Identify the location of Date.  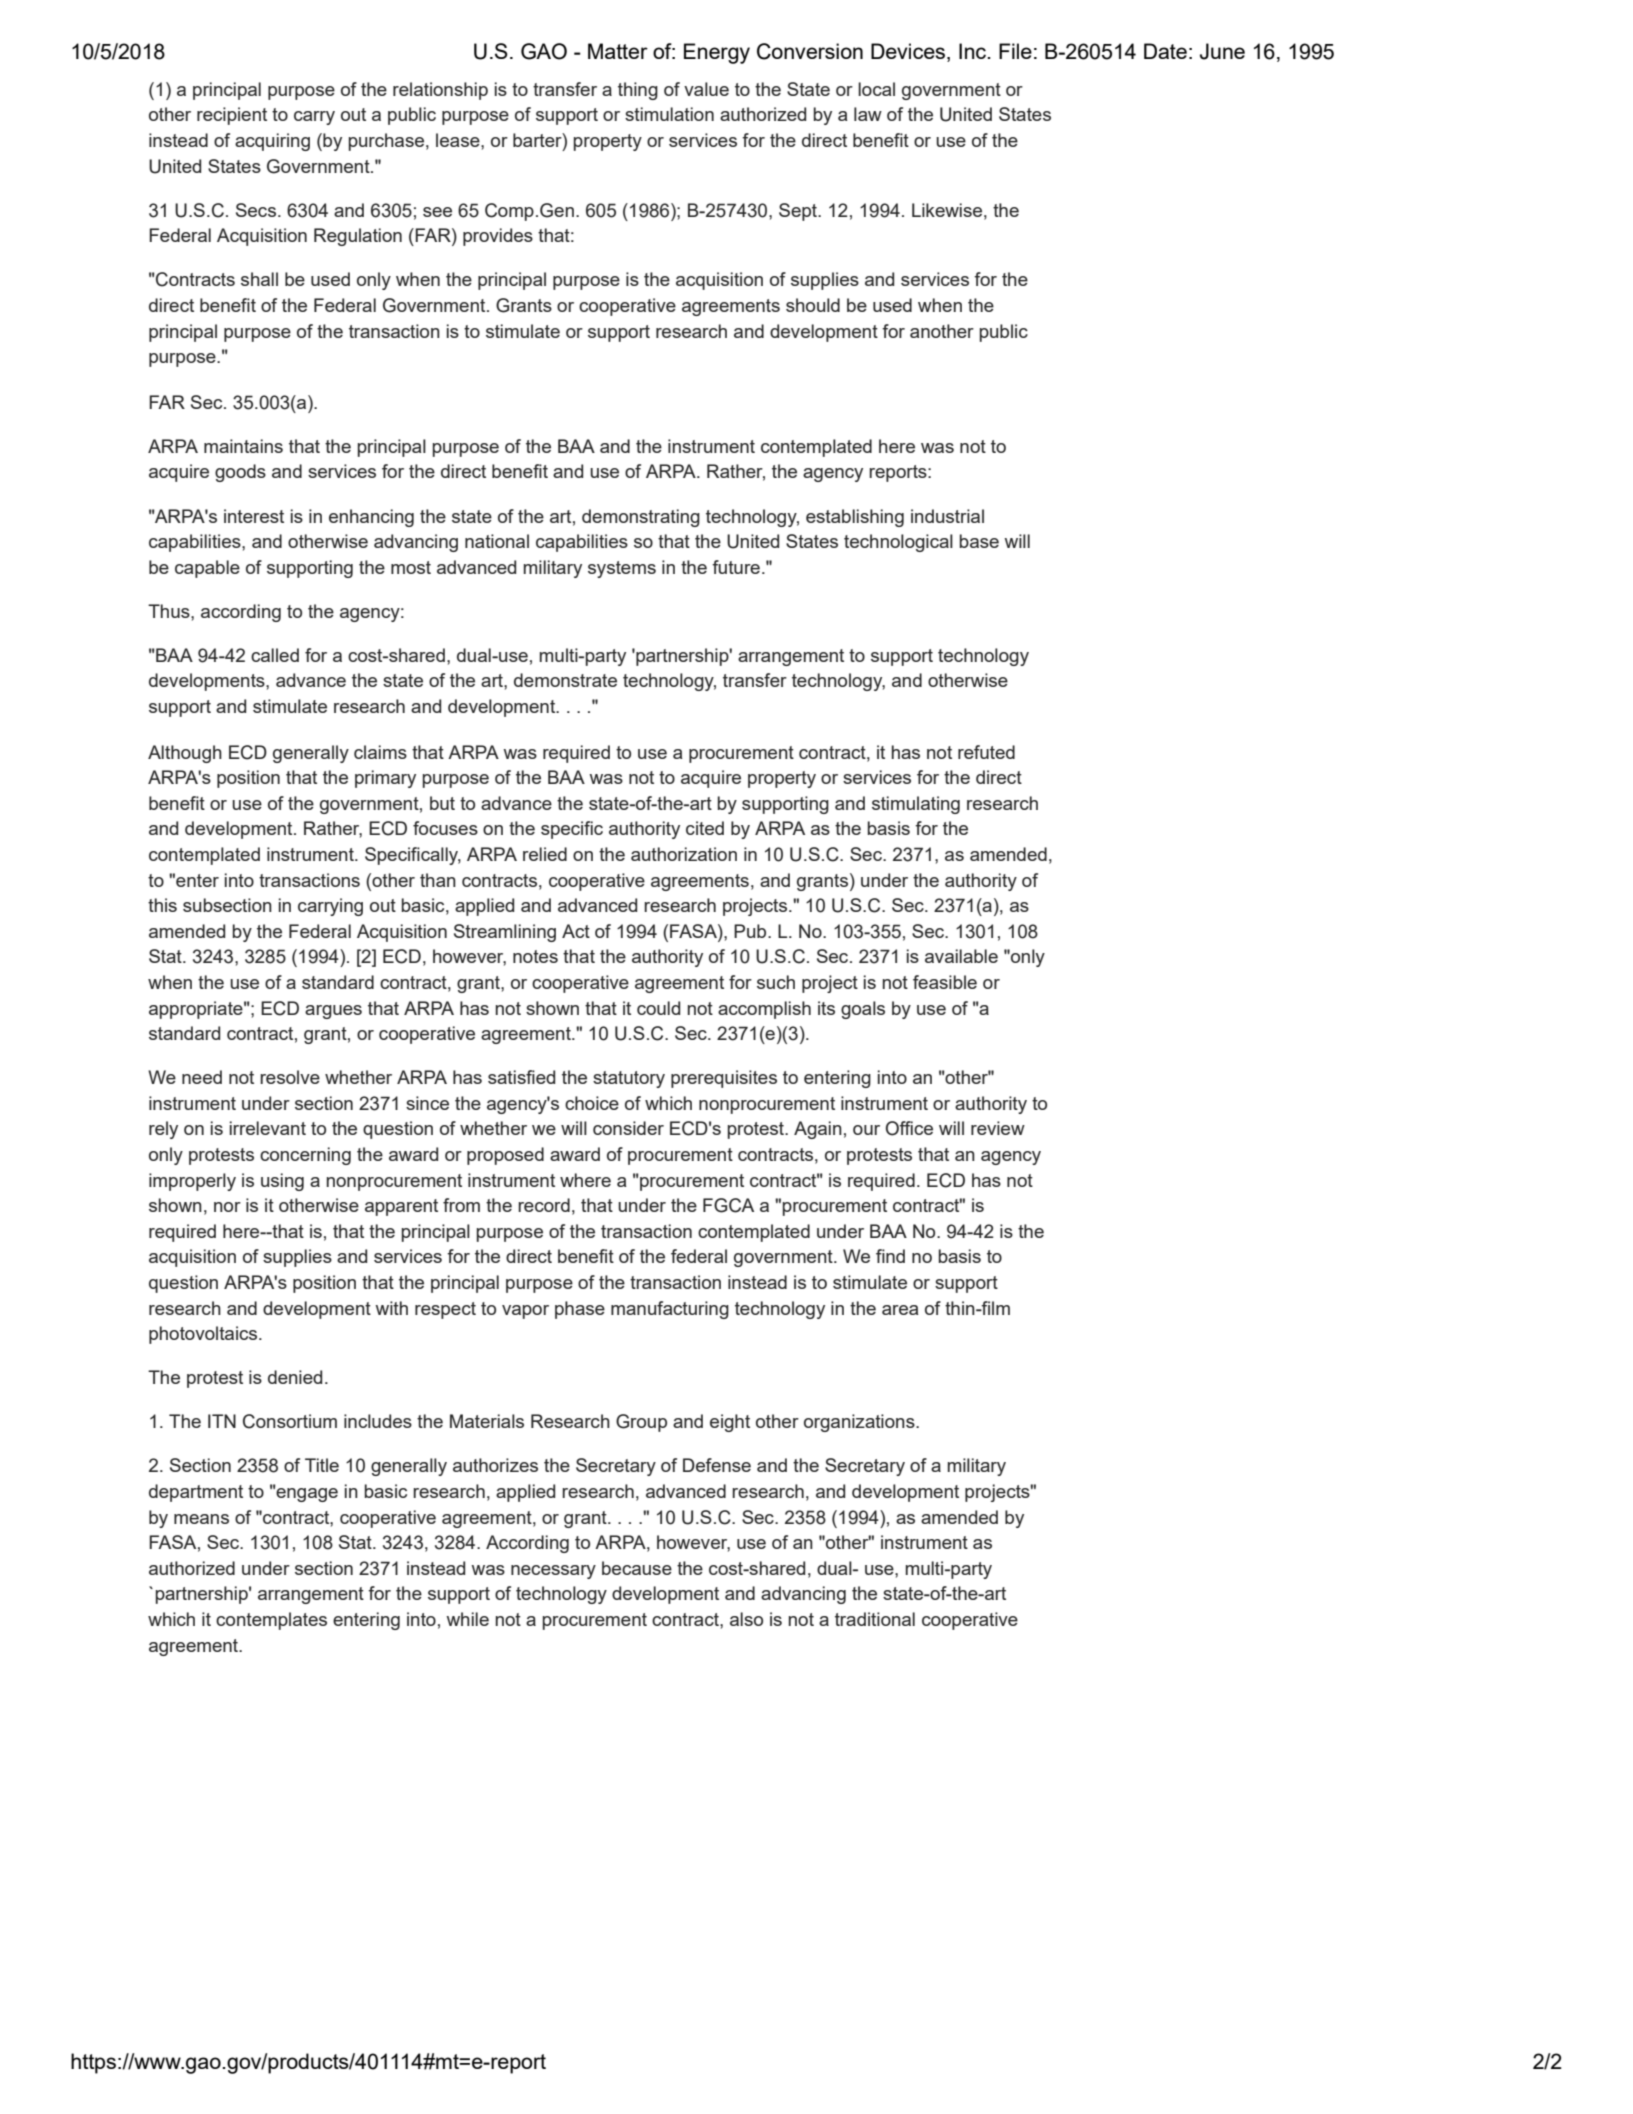
(1165, 51).
